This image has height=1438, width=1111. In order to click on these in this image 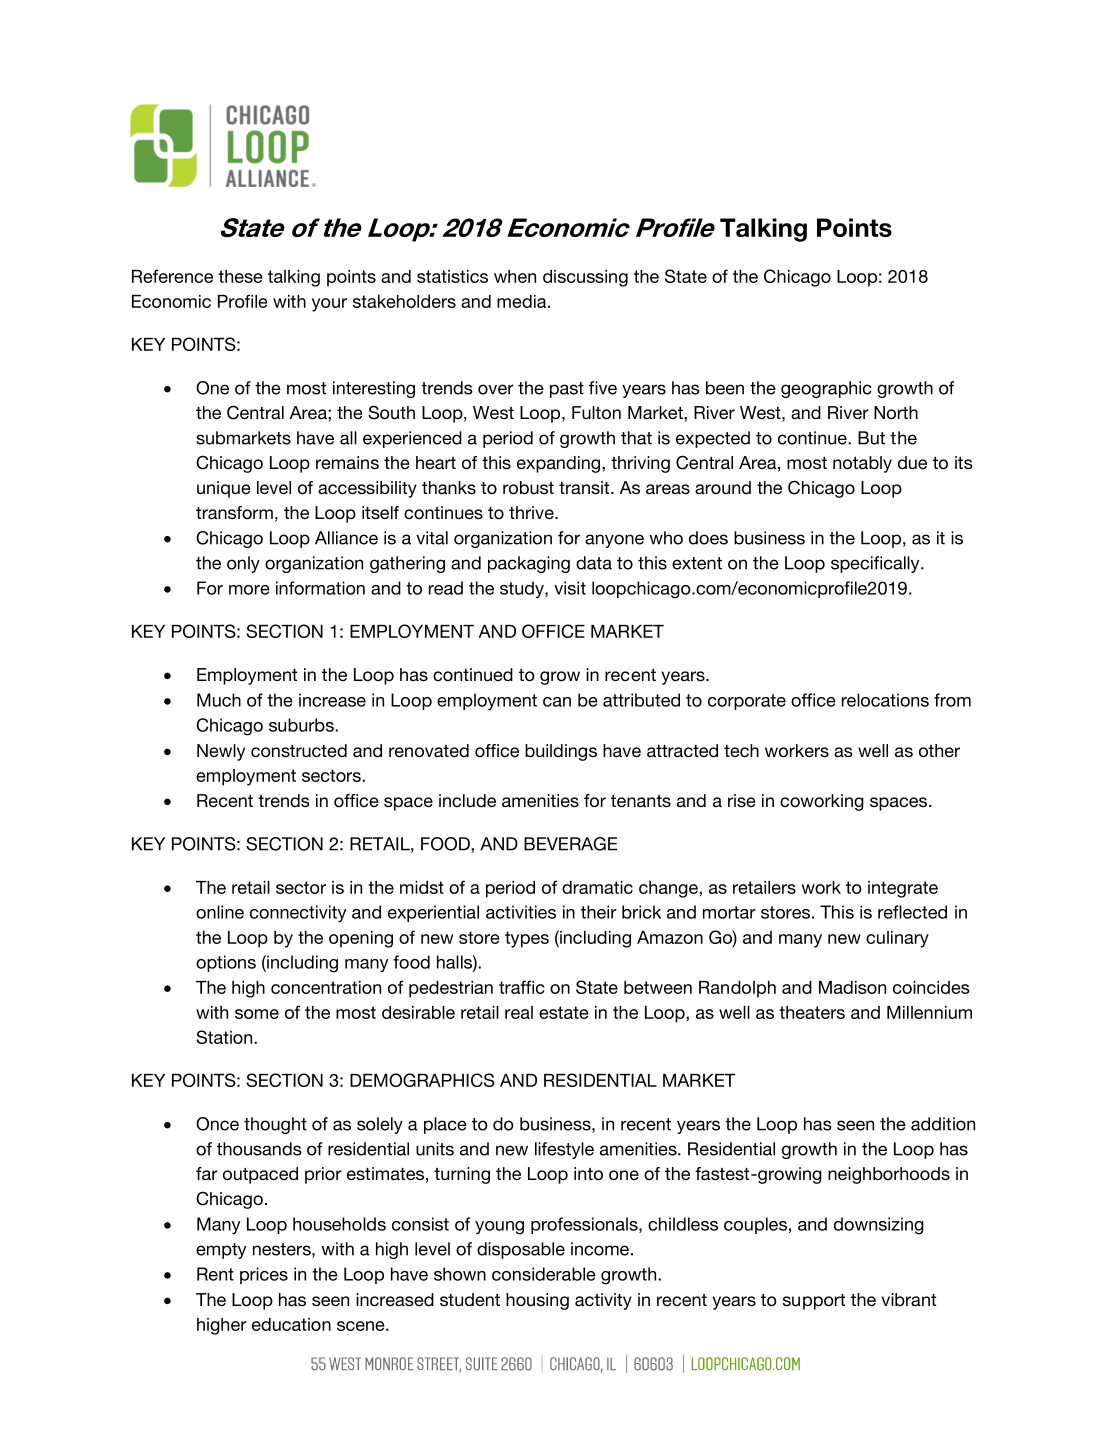, I will do `click(240, 276)`.
